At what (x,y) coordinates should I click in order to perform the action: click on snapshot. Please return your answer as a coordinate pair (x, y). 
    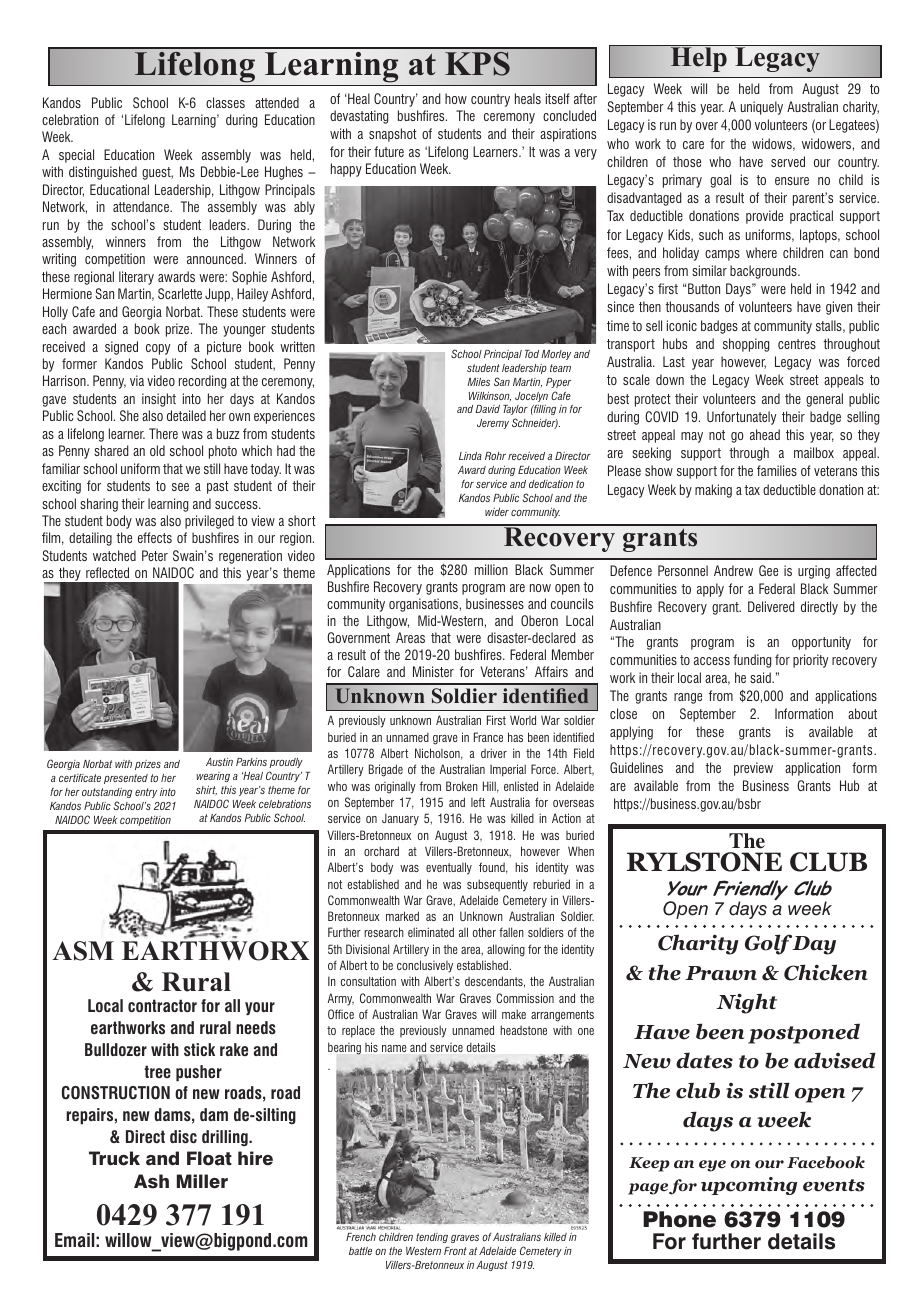
    Looking at the image, I should click on (393, 135).
